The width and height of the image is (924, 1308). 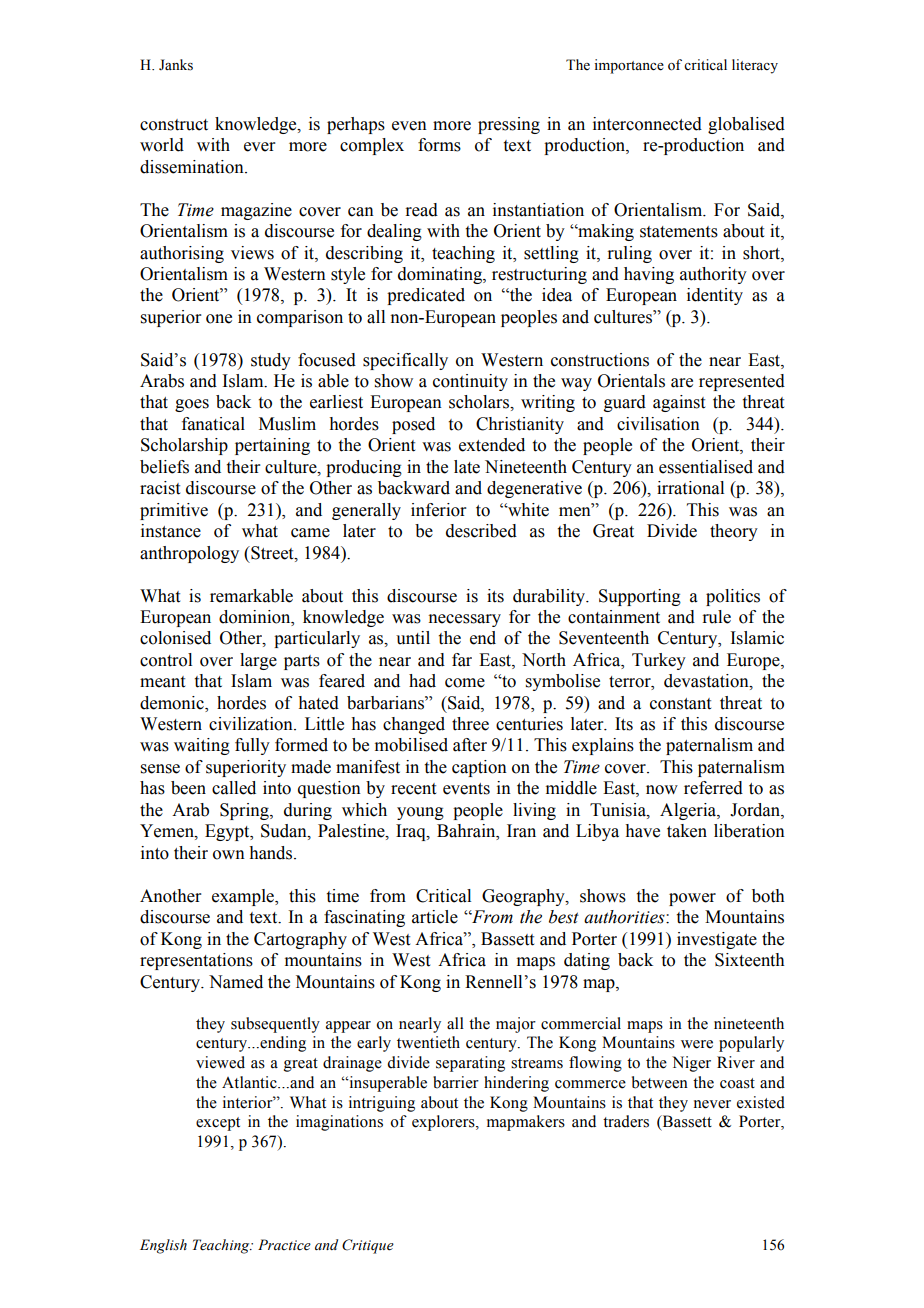 What do you see at coordinates (626, 1121) in the image?
I see `traders` at bounding box center [626, 1121].
